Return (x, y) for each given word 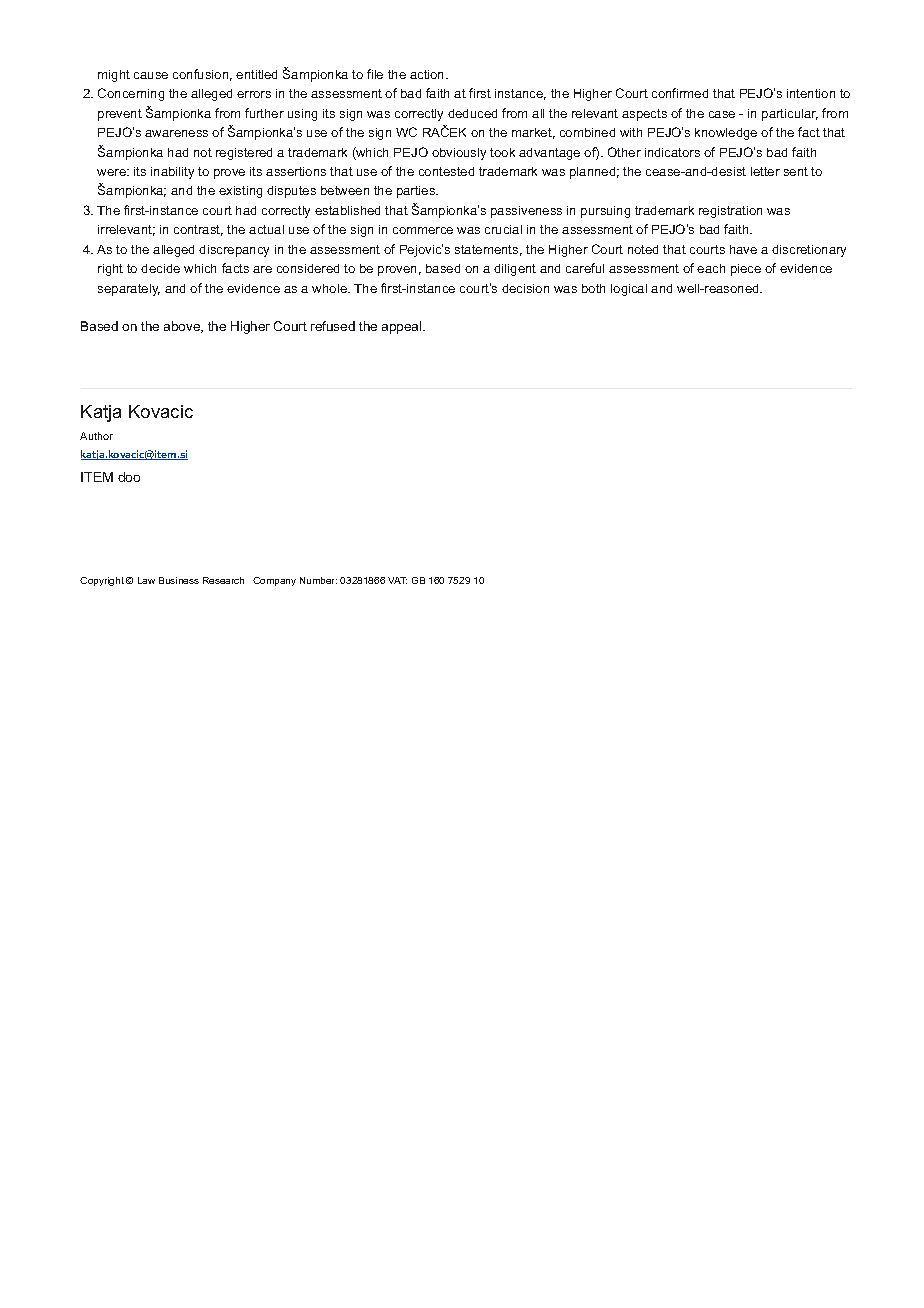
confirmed (680, 93)
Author (96, 436)
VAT (397, 580)
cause (151, 75)
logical (629, 290)
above (183, 327)
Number (318, 580)
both (593, 288)
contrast (198, 230)
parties (417, 192)
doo (129, 477)
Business (179, 580)
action (428, 74)
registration (730, 212)
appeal (403, 327)
